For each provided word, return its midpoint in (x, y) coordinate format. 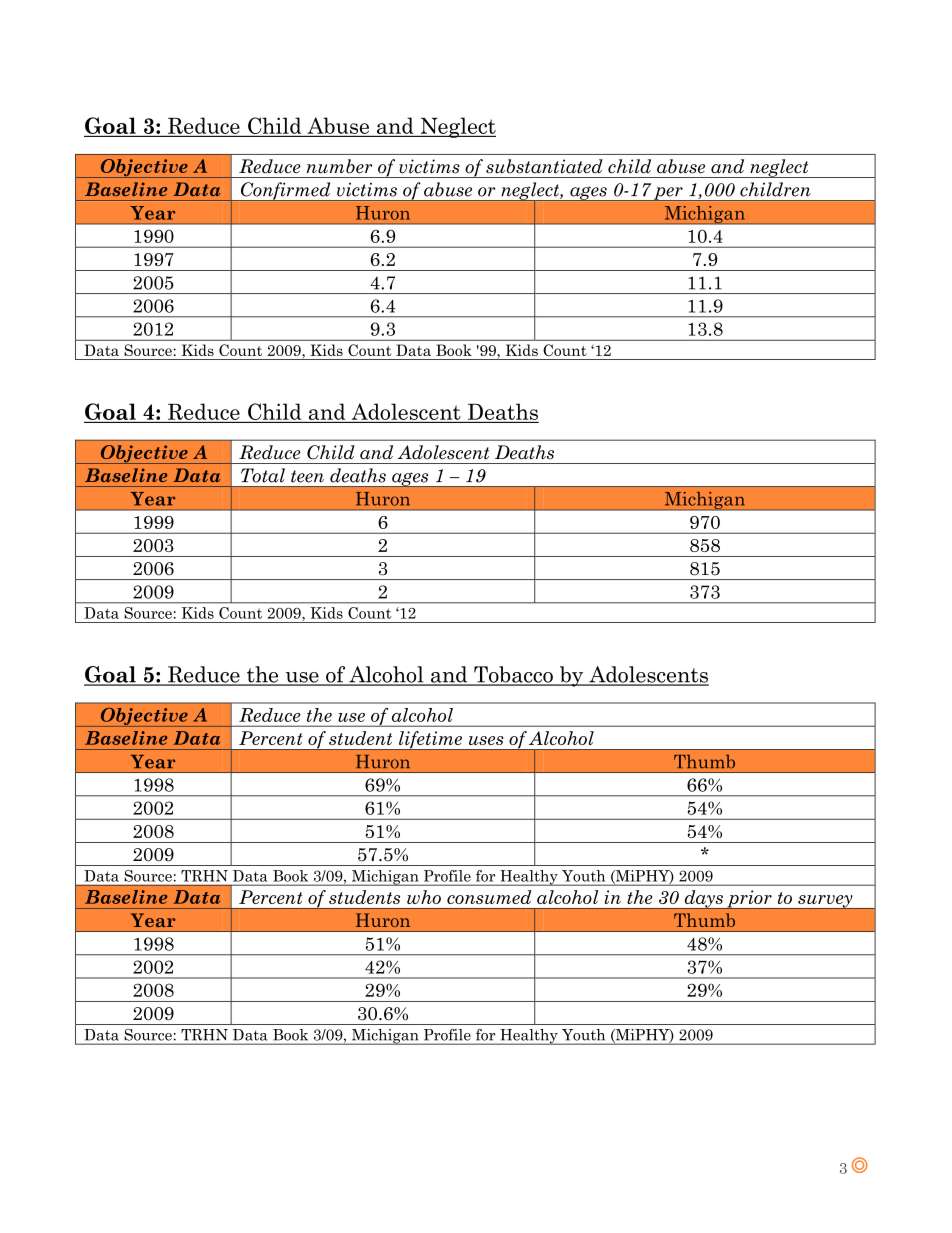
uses (486, 740)
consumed (489, 897)
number (340, 166)
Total (263, 475)
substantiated (544, 166)
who (424, 897)
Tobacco (513, 675)
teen (307, 476)
